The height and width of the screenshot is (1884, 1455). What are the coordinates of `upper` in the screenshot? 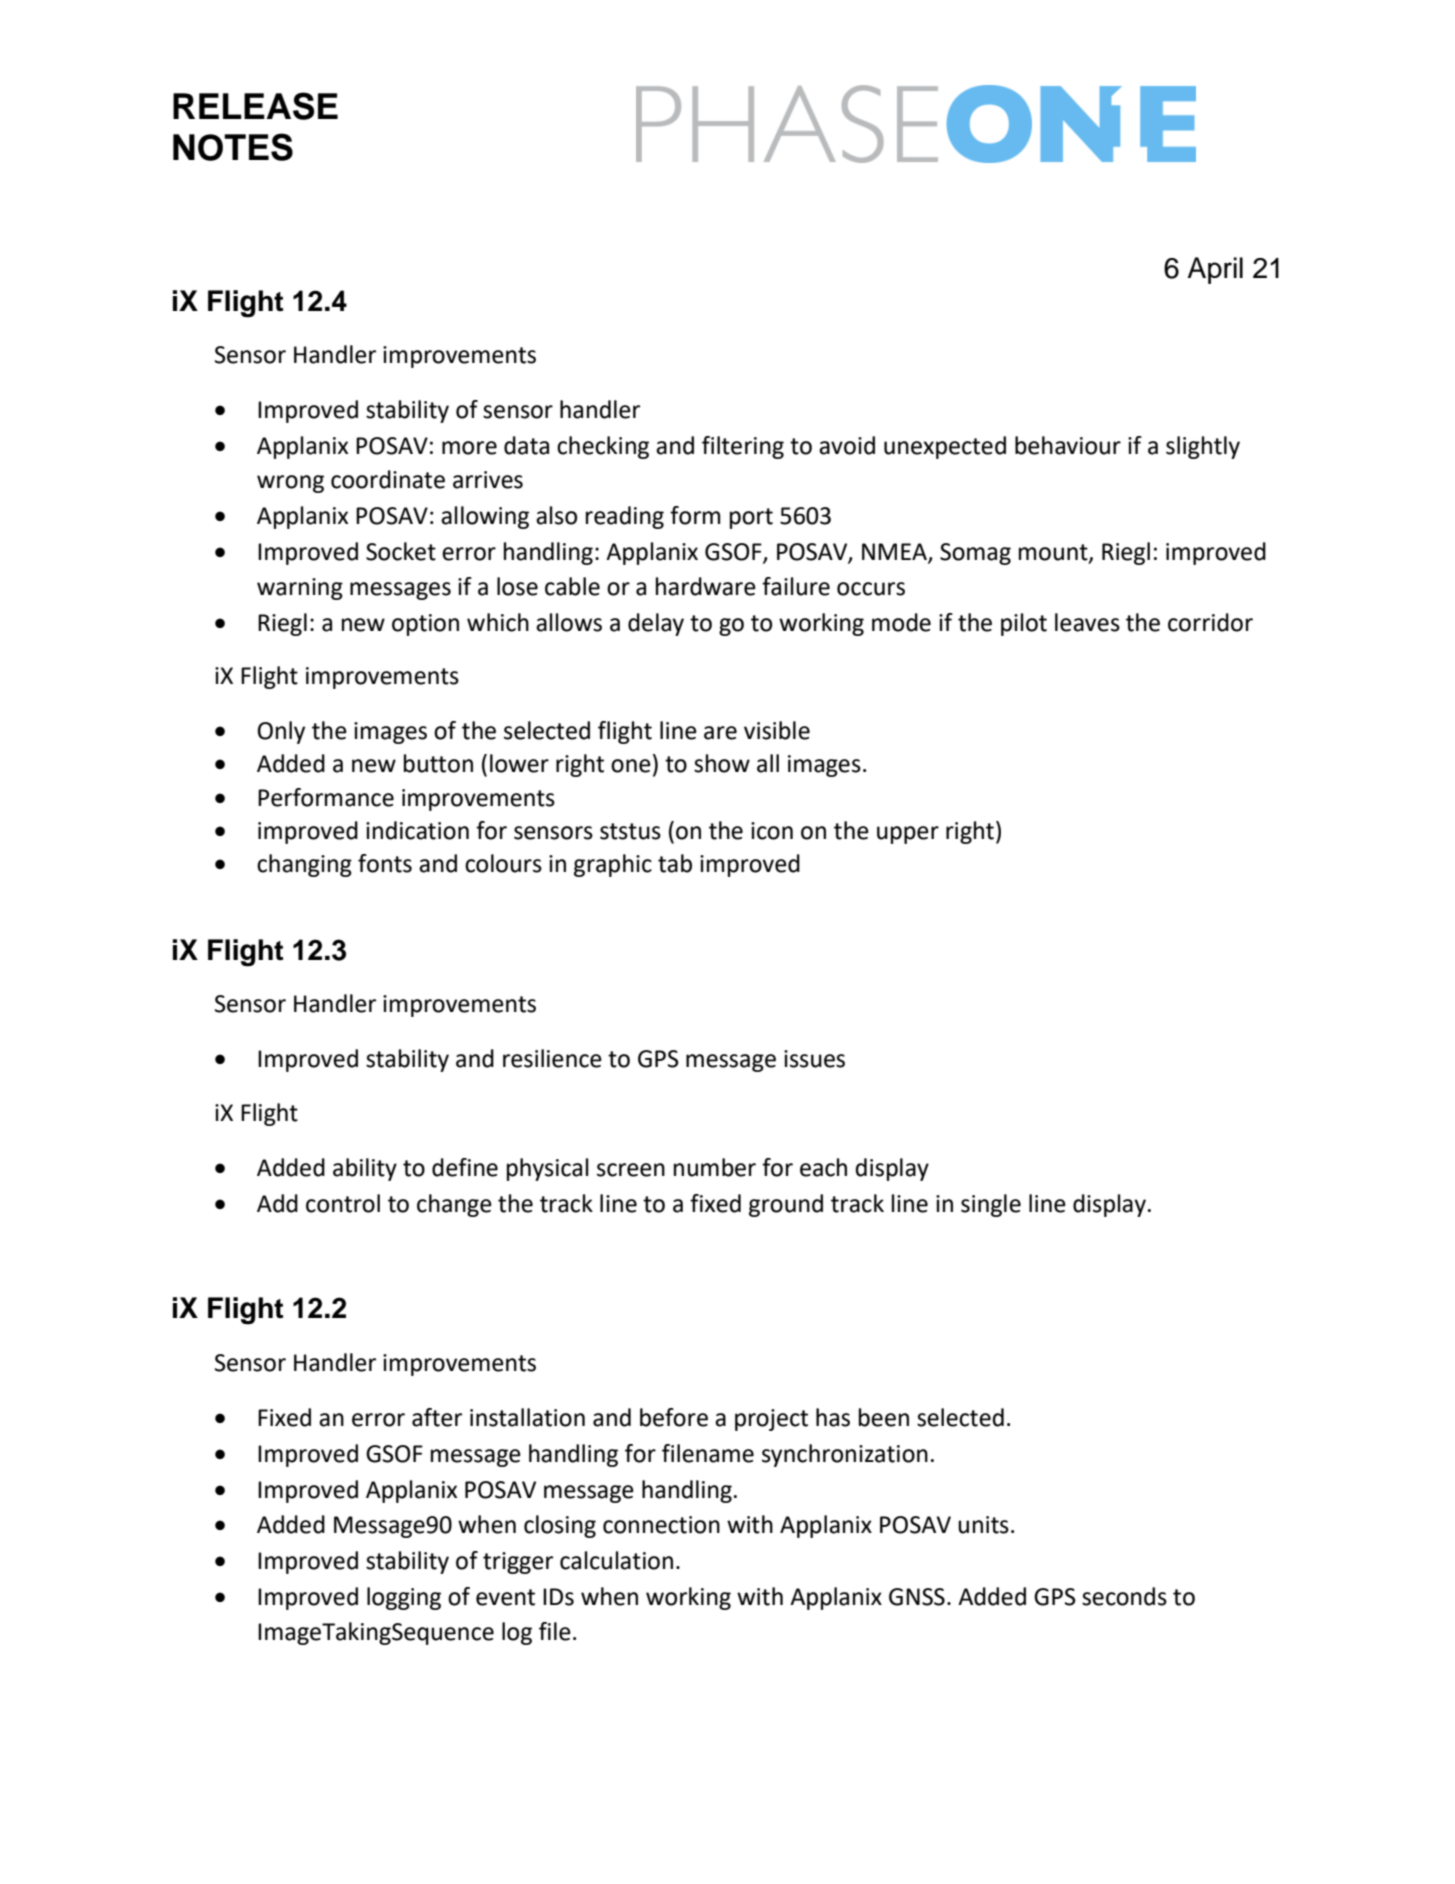 It's located at (908, 835).
